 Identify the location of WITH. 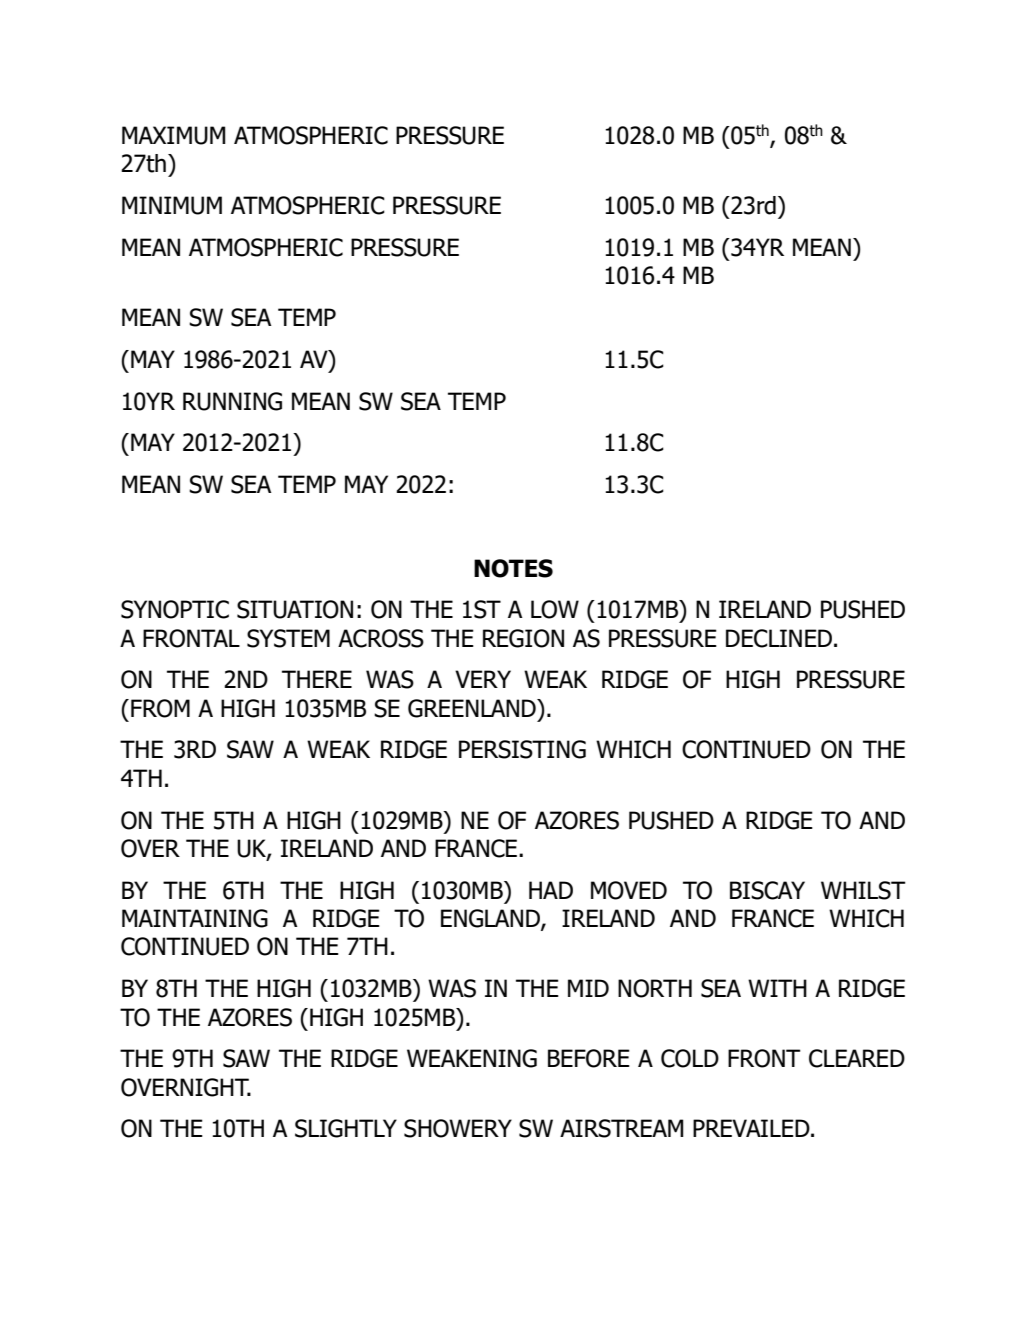
(777, 988).
